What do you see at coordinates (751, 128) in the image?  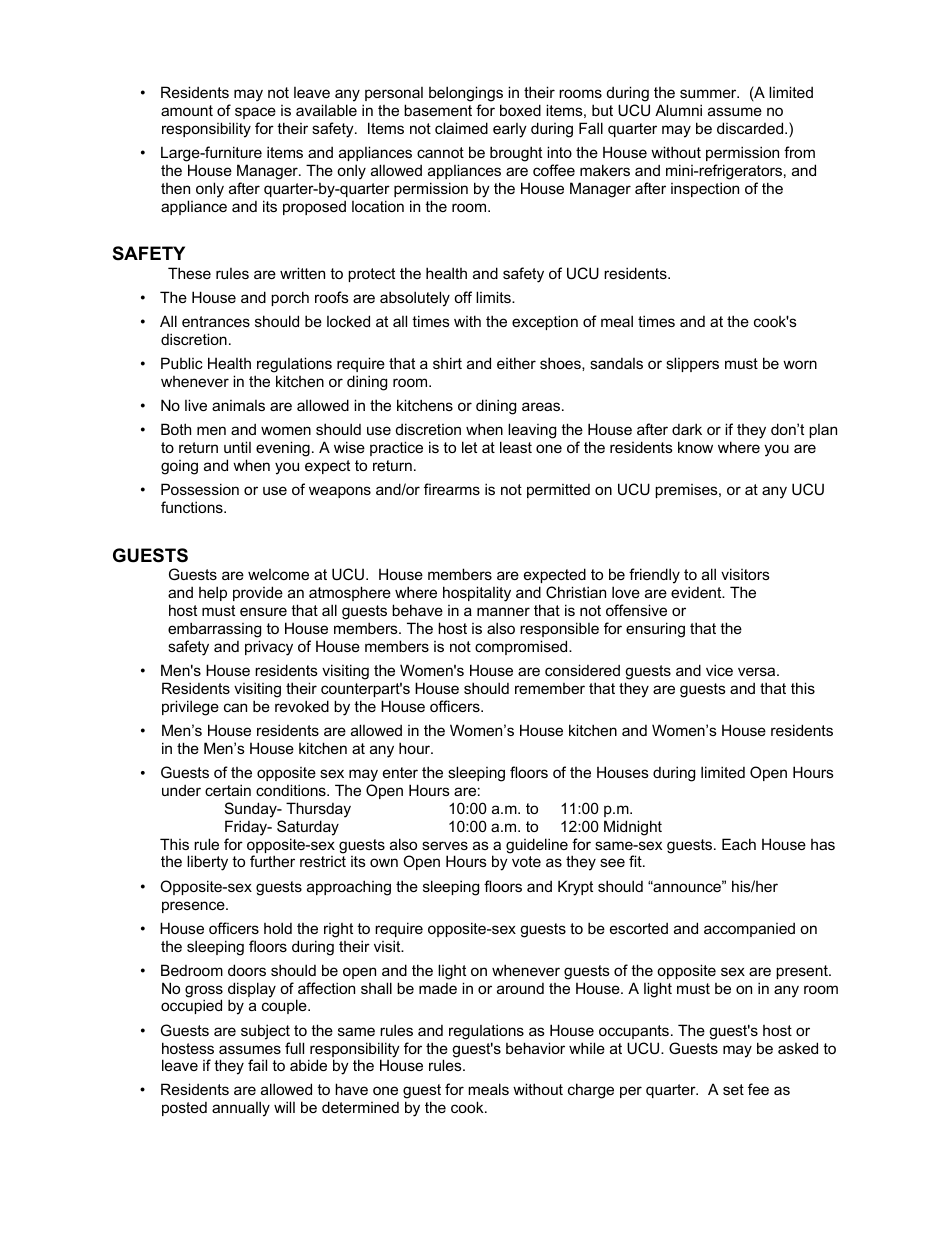 I see `discarded` at bounding box center [751, 128].
